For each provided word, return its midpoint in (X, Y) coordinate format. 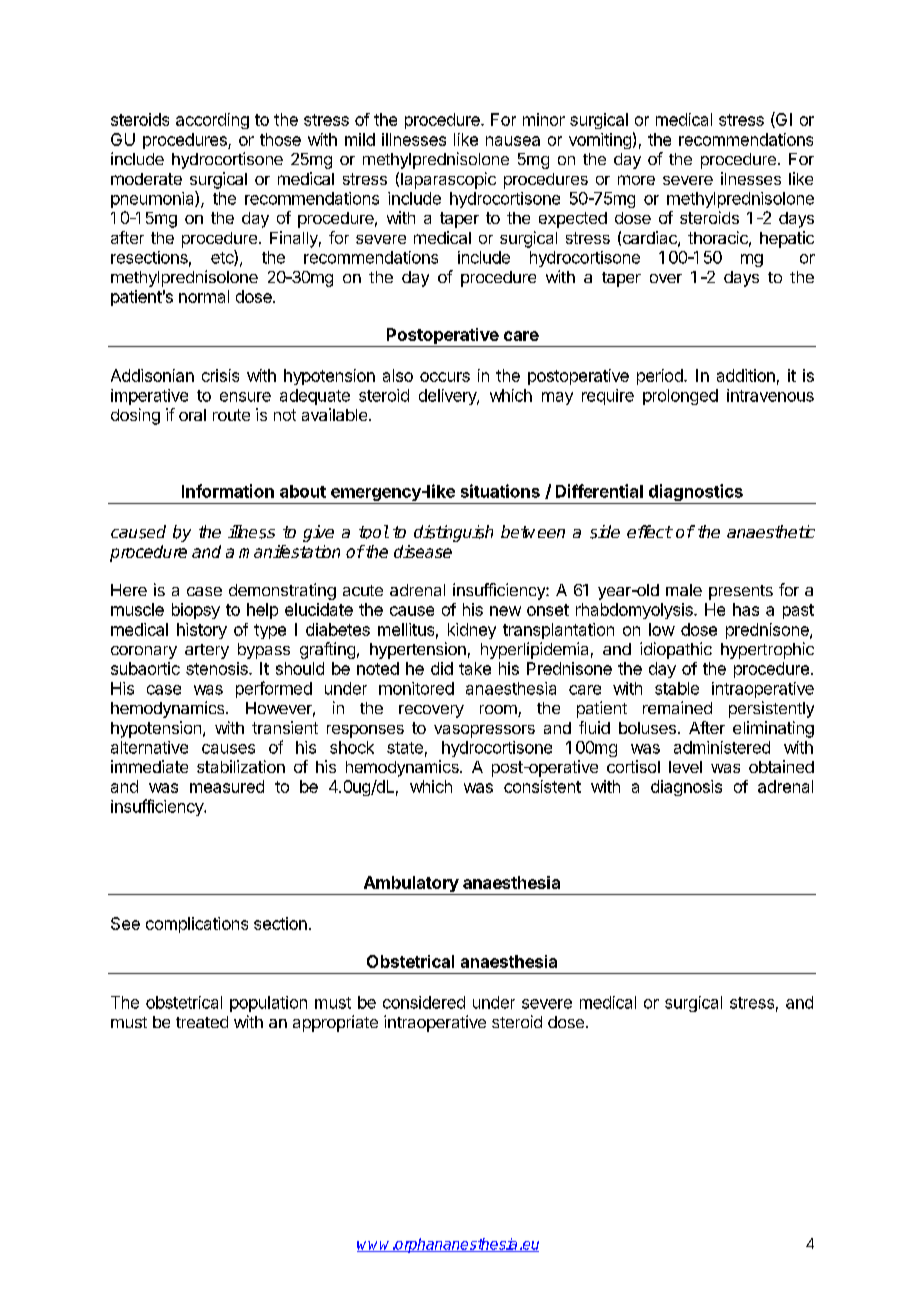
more (636, 180)
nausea (513, 141)
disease (423, 551)
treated (202, 1022)
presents (741, 592)
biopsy (196, 611)
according (212, 121)
